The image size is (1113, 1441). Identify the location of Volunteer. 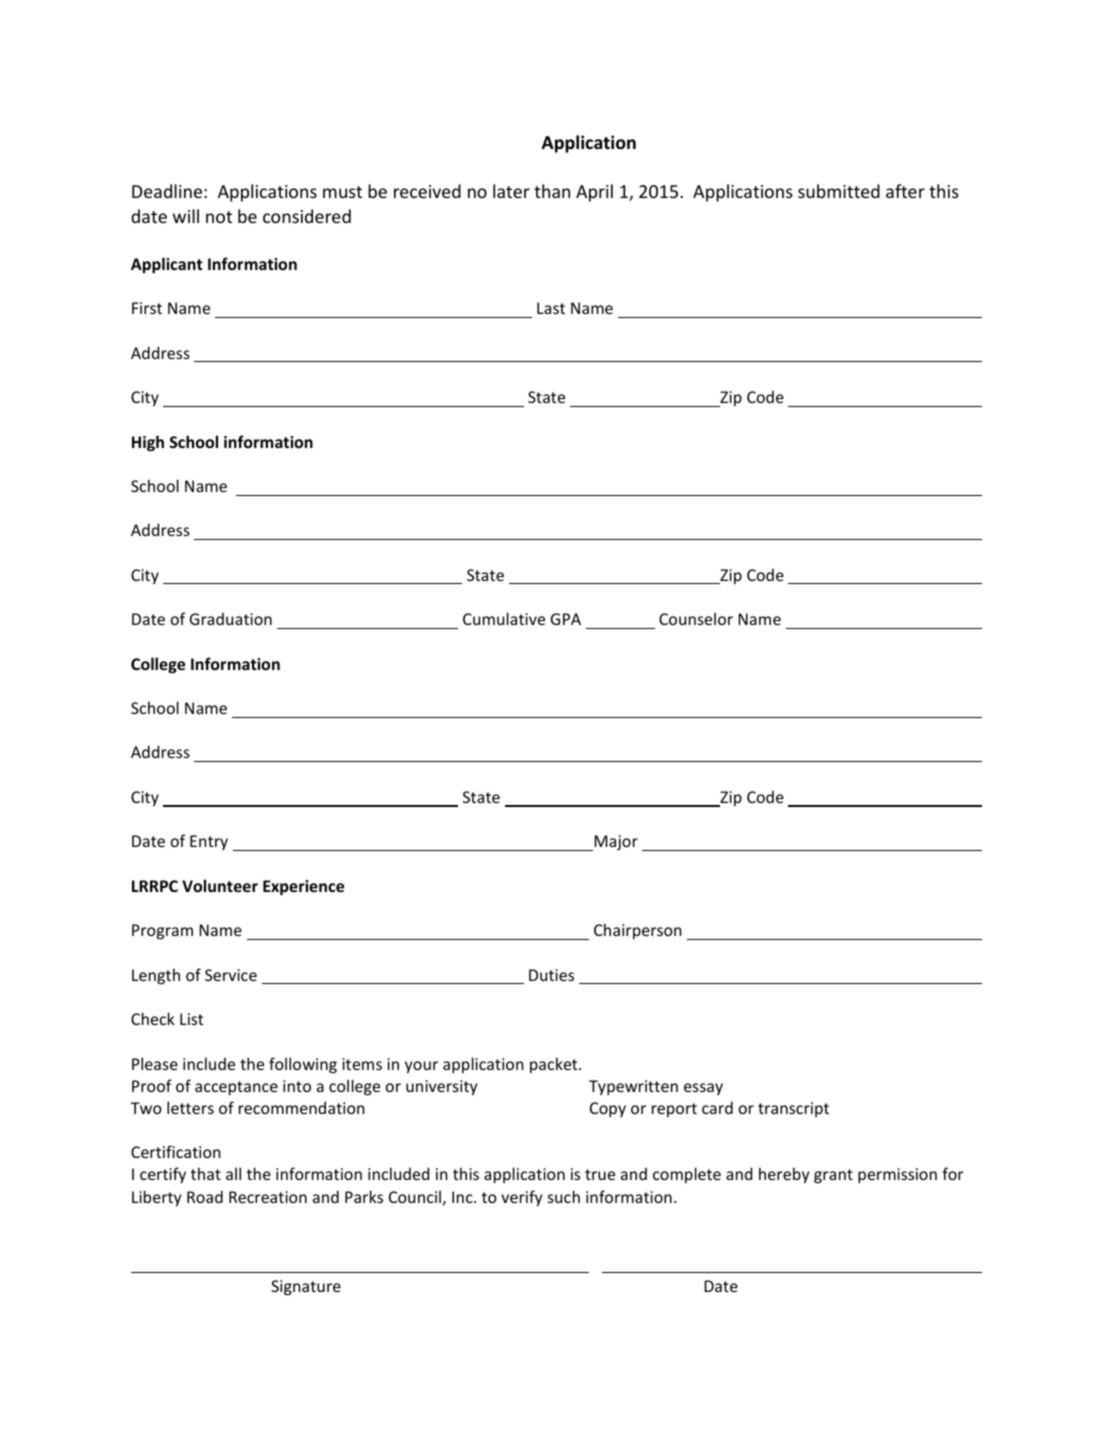
(220, 885).
